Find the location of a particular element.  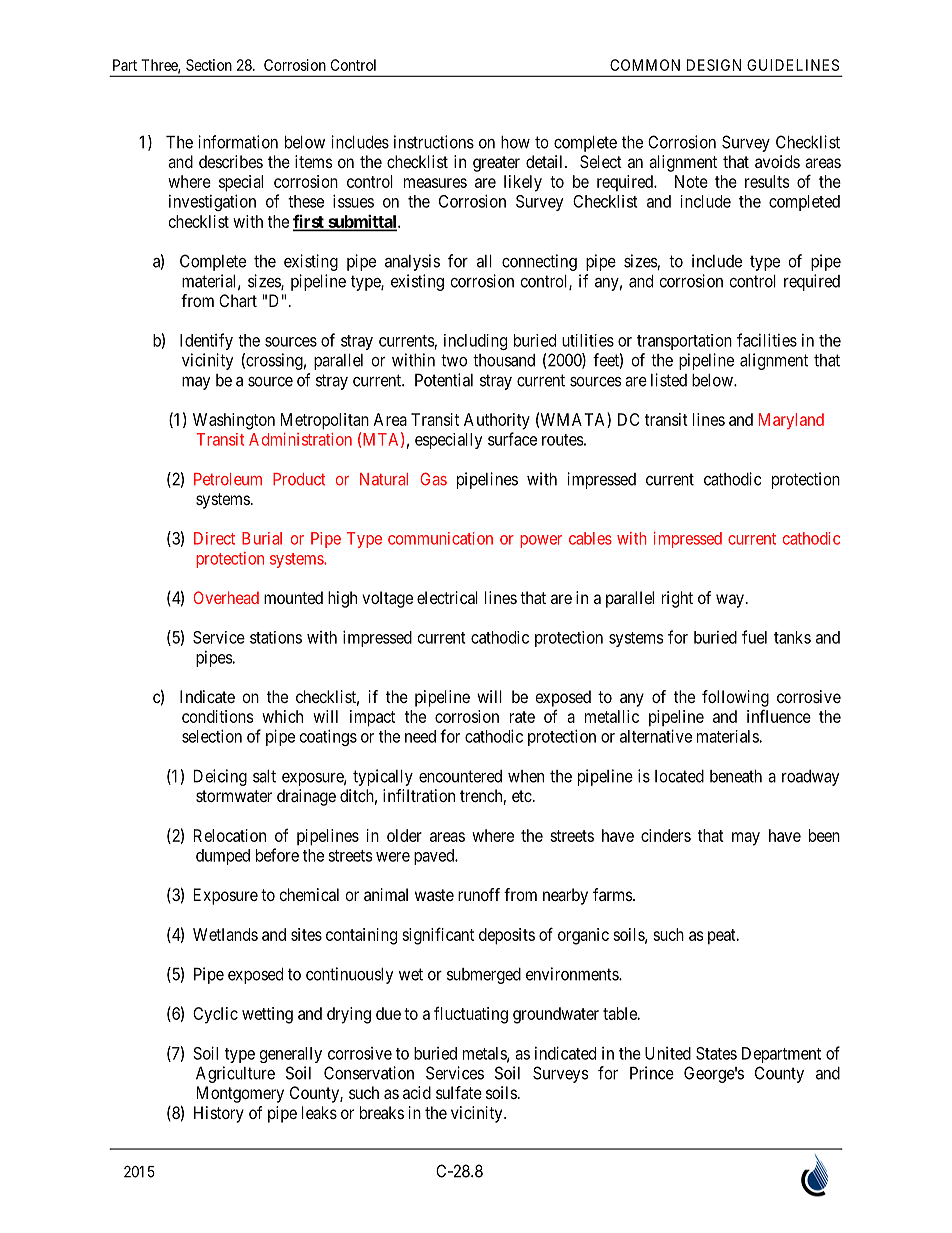

sulfate is located at coordinates (459, 1092).
